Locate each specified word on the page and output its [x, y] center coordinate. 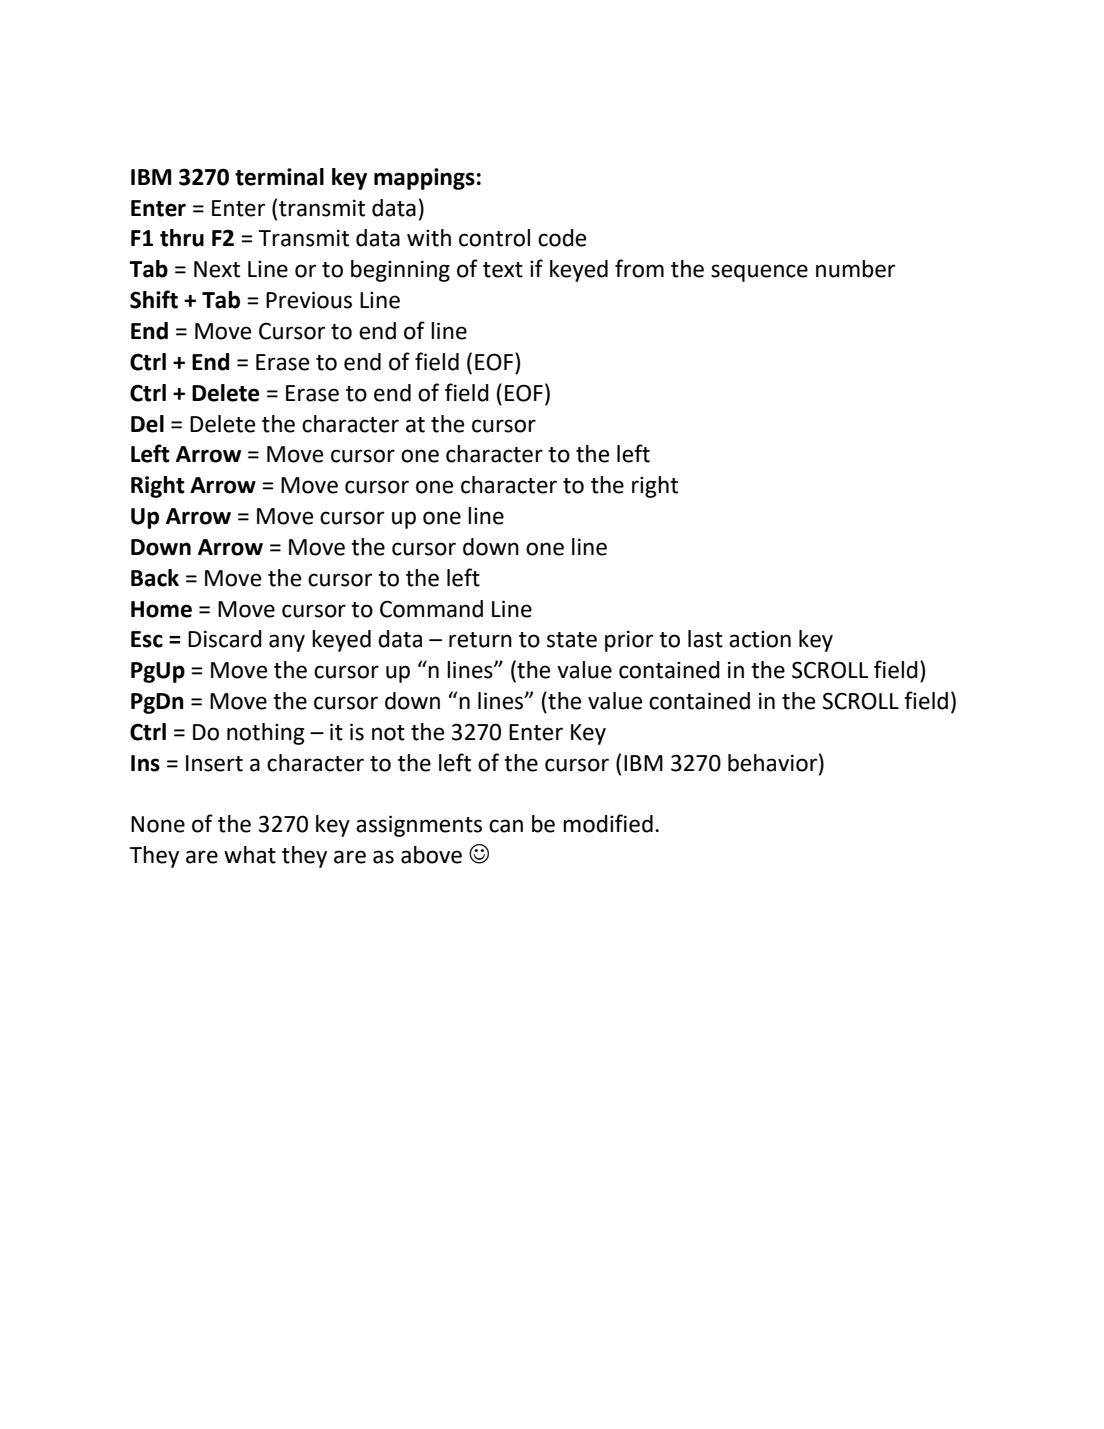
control [494, 238]
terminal [279, 177]
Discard [225, 639]
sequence [759, 273]
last [705, 639]
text [503, 270]
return [480, 640]
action [760, 639]
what [250, 855]
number [855, 269]
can [506, 826]
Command [431, 609]
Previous [309, 300]
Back [155, 578]
